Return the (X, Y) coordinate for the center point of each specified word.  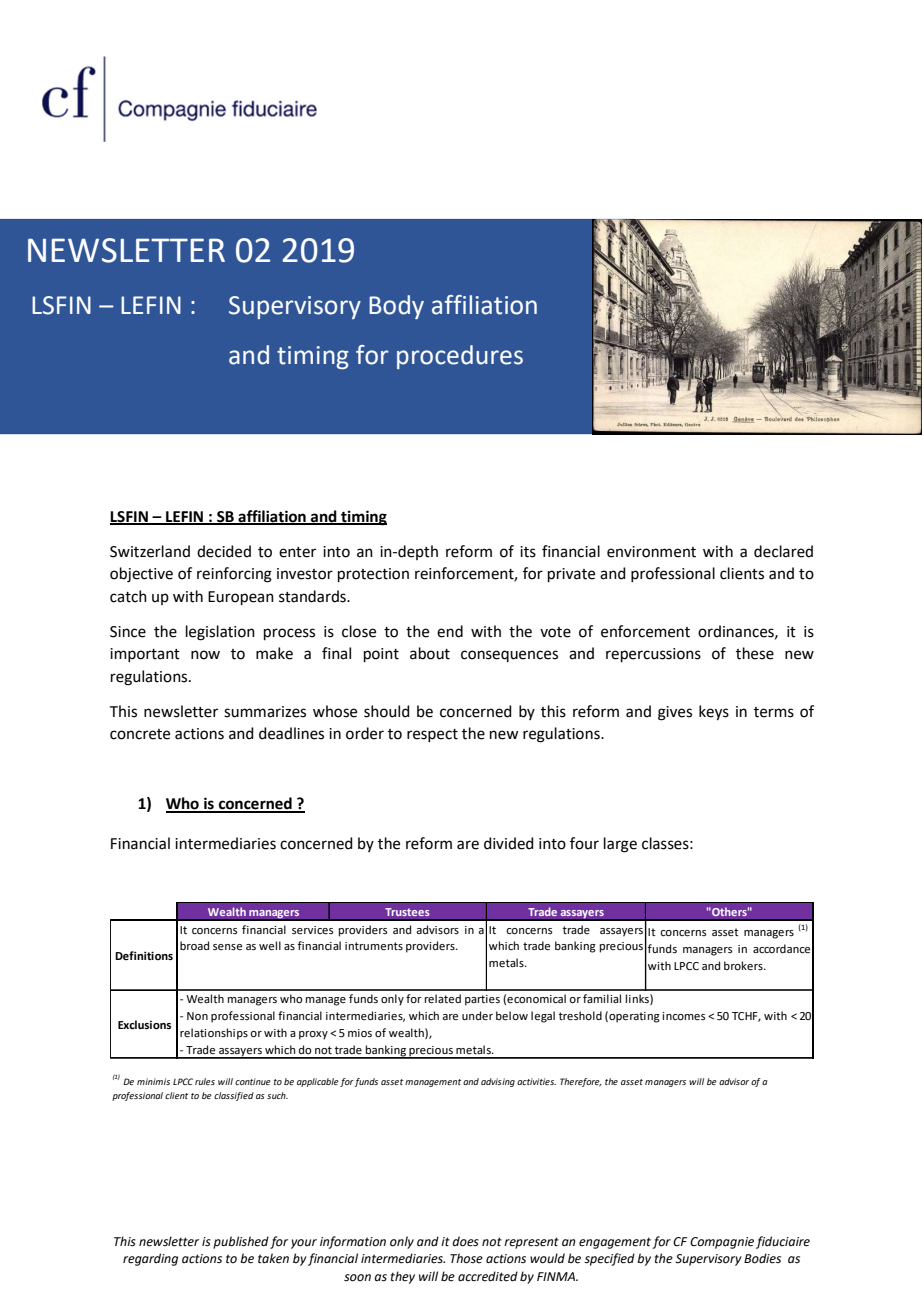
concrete (140, 734)
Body (396, 307)
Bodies (762, 1258)
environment (651, 552)
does (465, 1241)
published (241, 1242)
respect (432, 735)
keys (714, 713)
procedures (460, 357)
